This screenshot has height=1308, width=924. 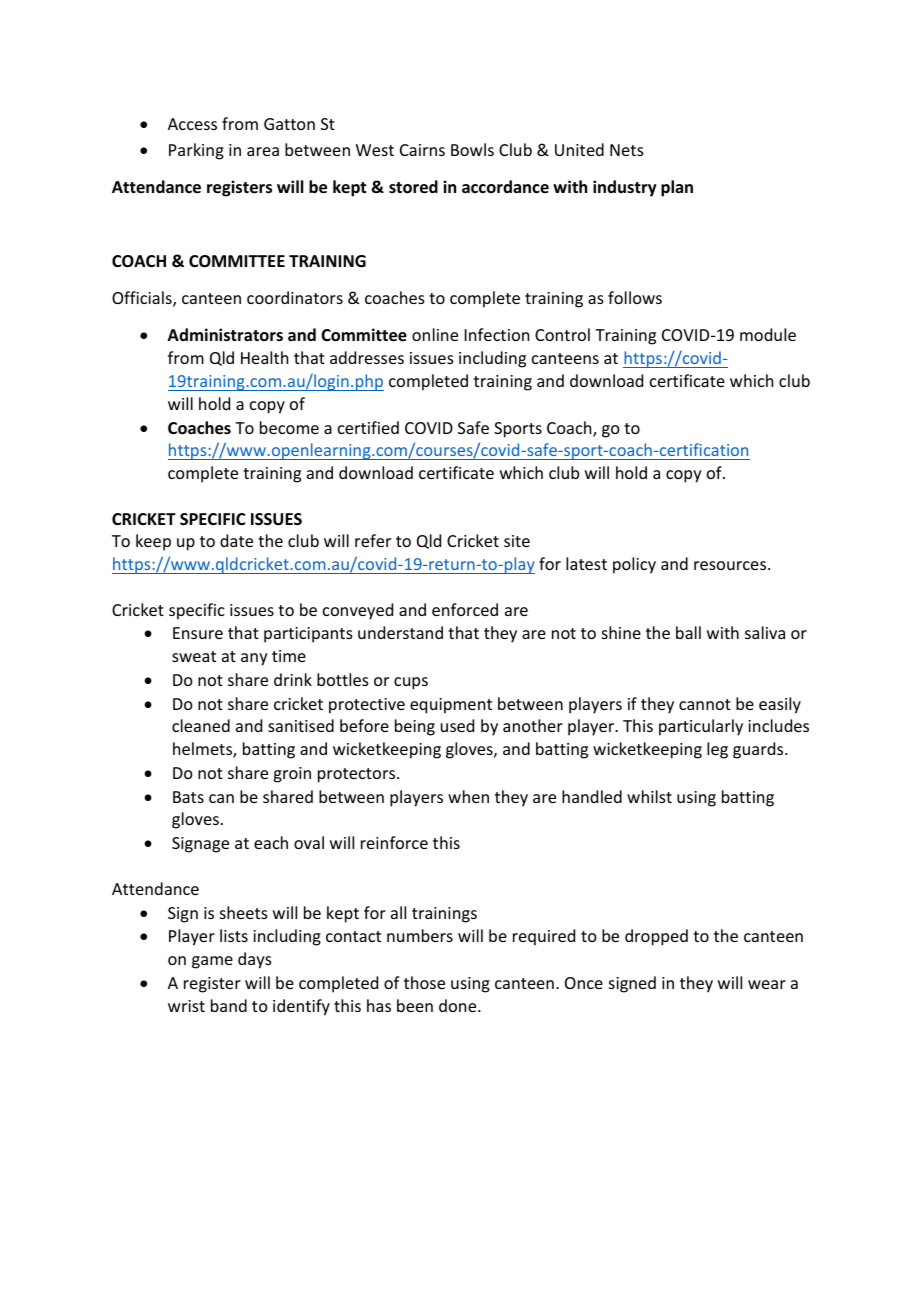 What do you see at coordinates (435, 334) in the screenshot?
I see `online` at bounding box center [435, 334].
